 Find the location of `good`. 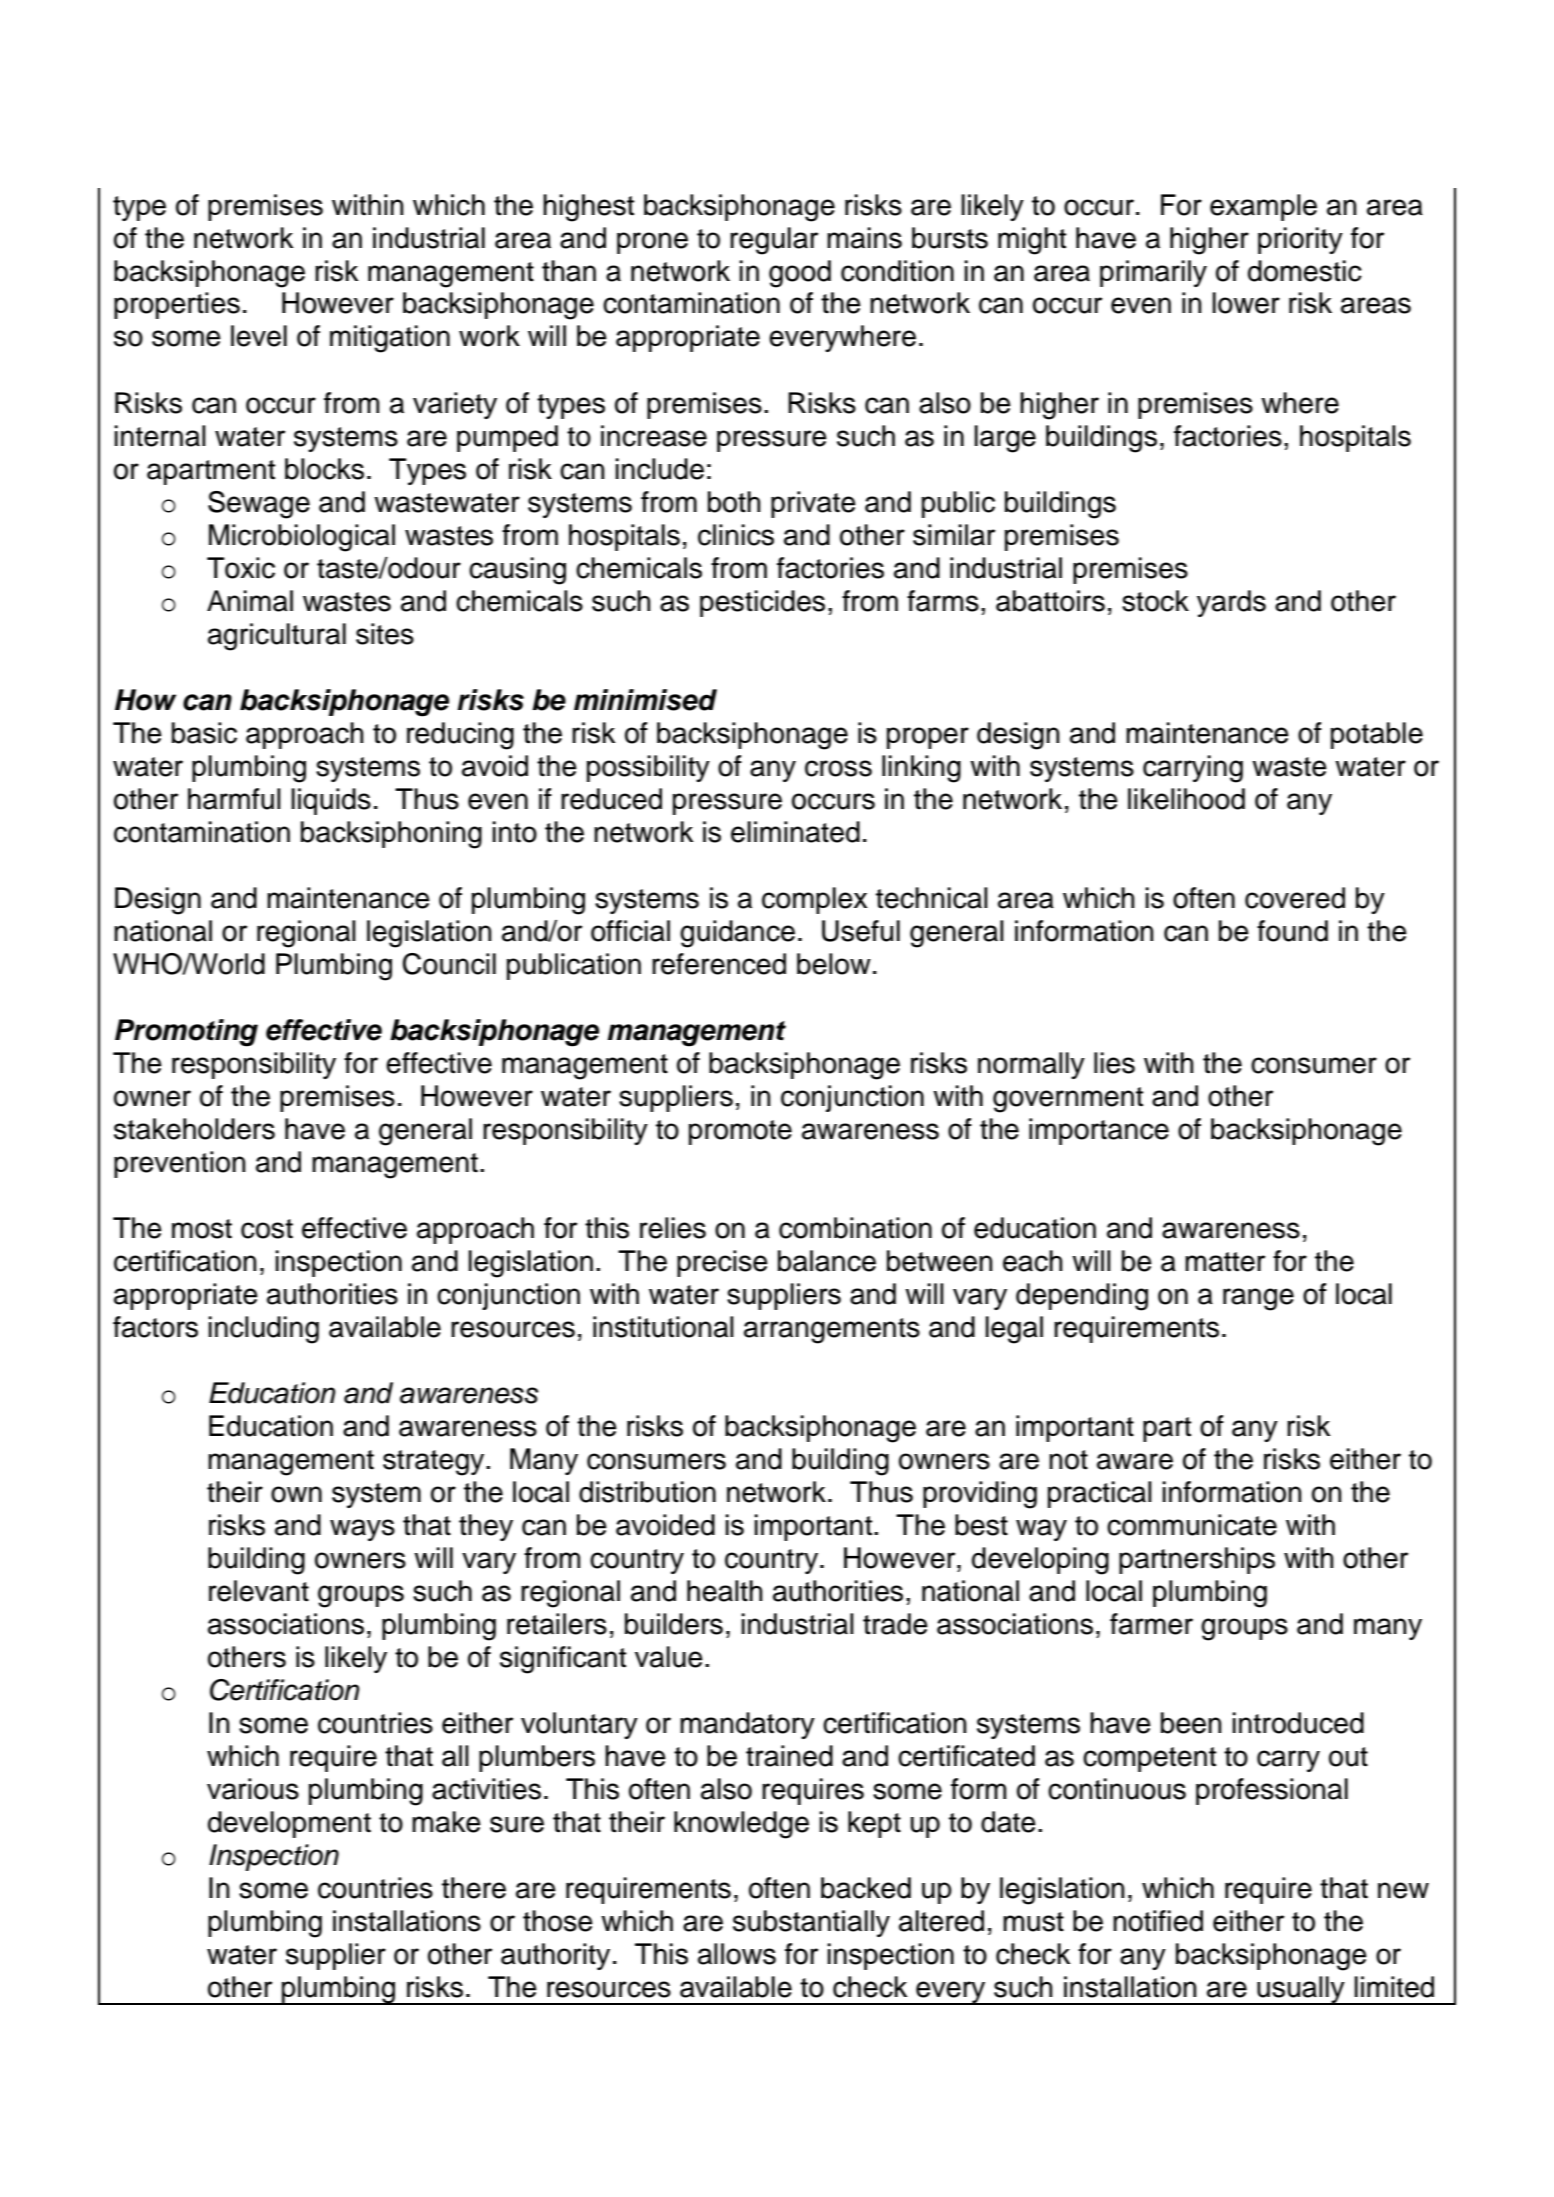

good is located at coordinates (800, 274).
